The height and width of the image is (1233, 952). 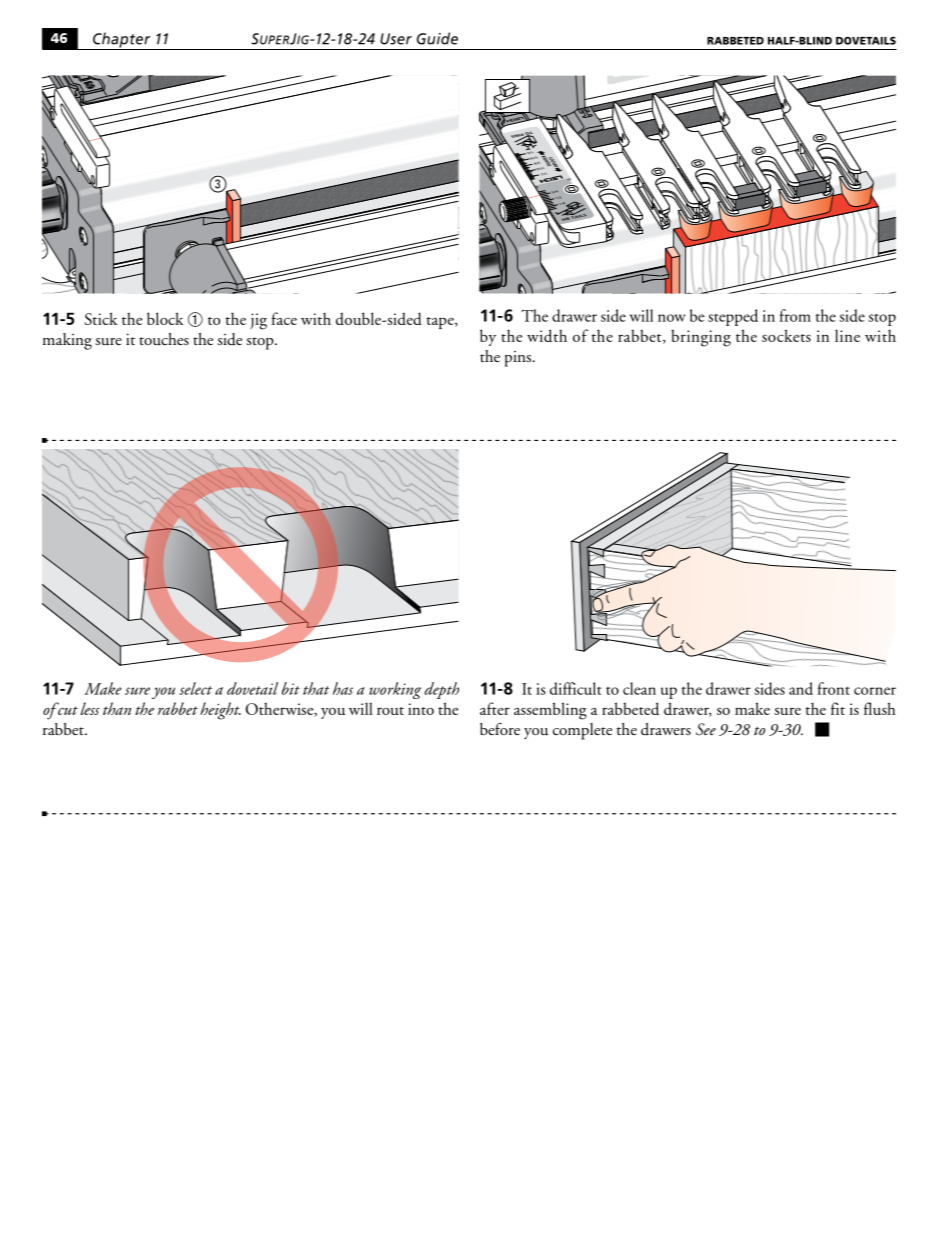 I want to click on touches, so click(x=164, y=339).
